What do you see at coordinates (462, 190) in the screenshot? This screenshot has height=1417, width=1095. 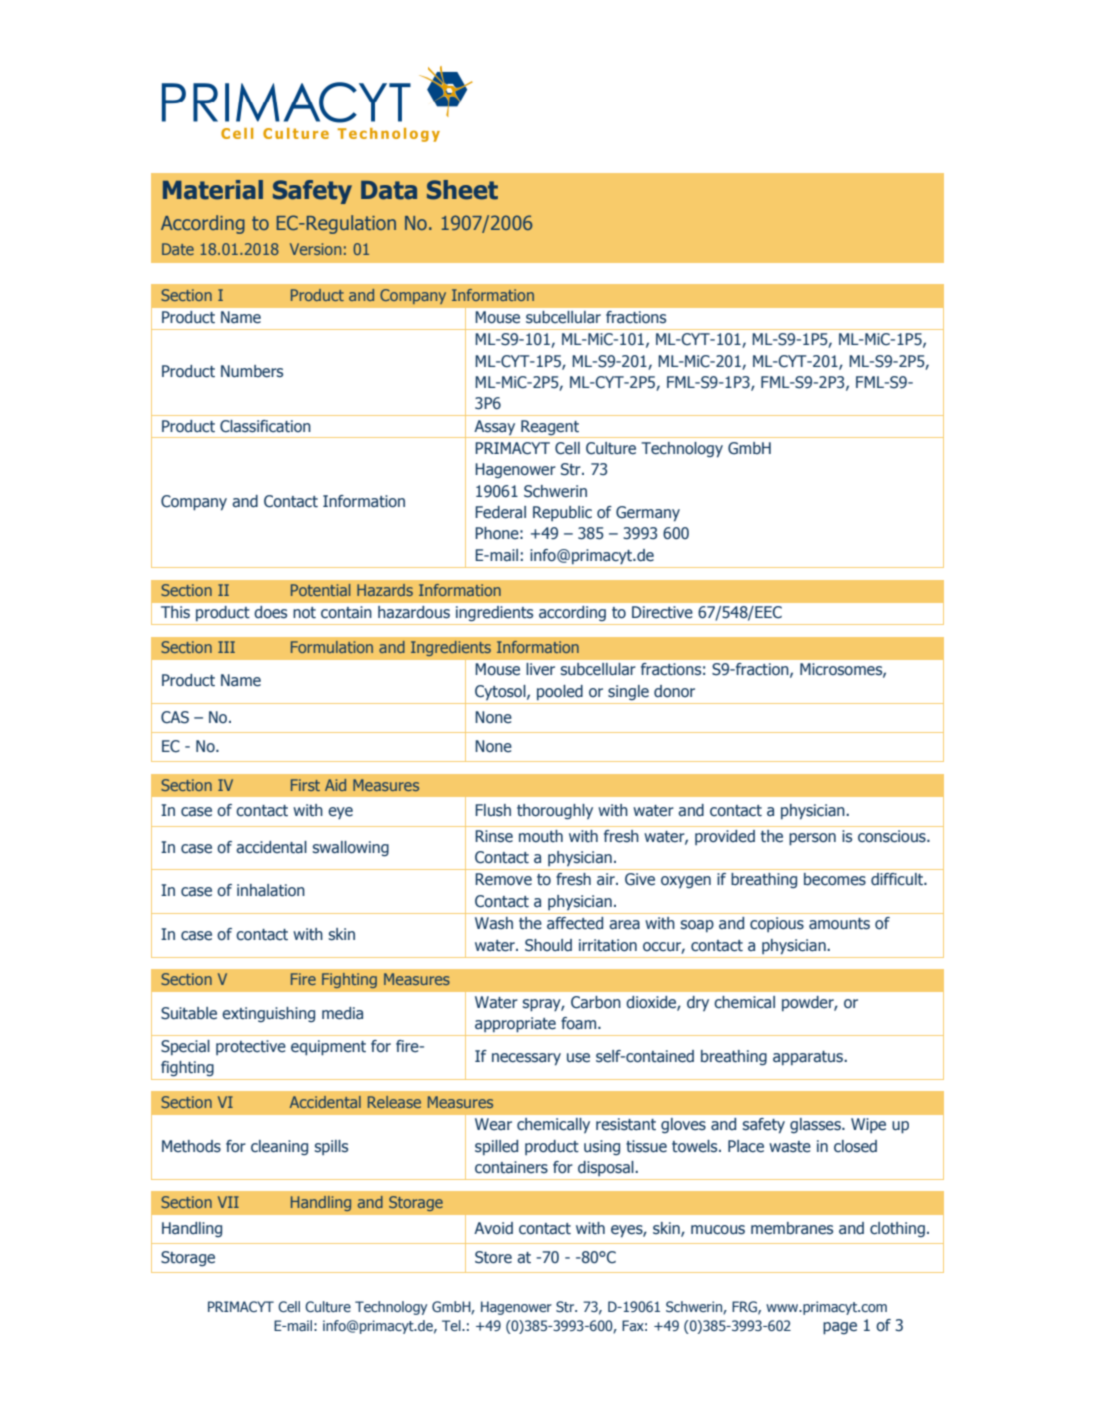 I see `Sheet` at bounding box center [462, 190].
